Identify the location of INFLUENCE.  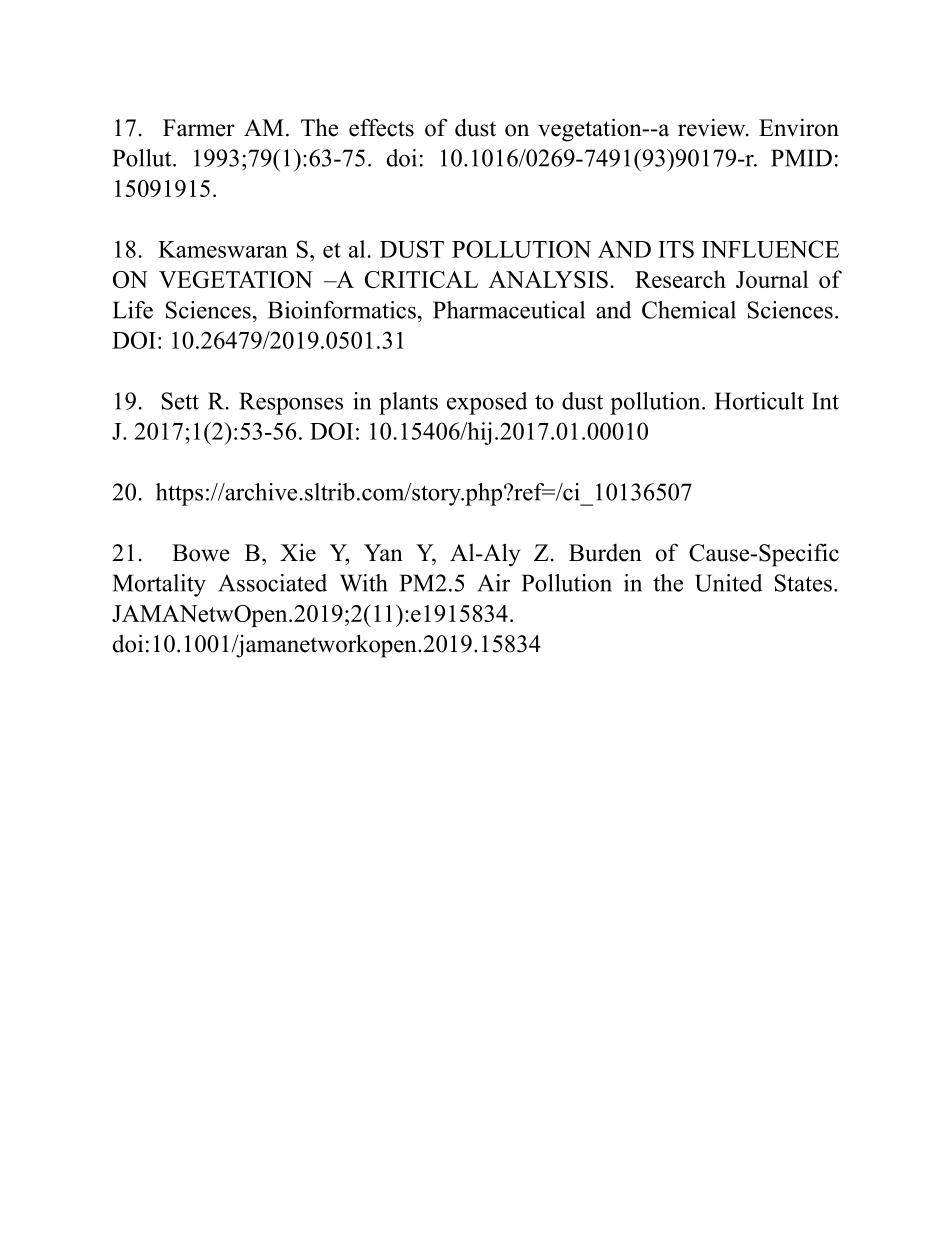
(770, 249).
